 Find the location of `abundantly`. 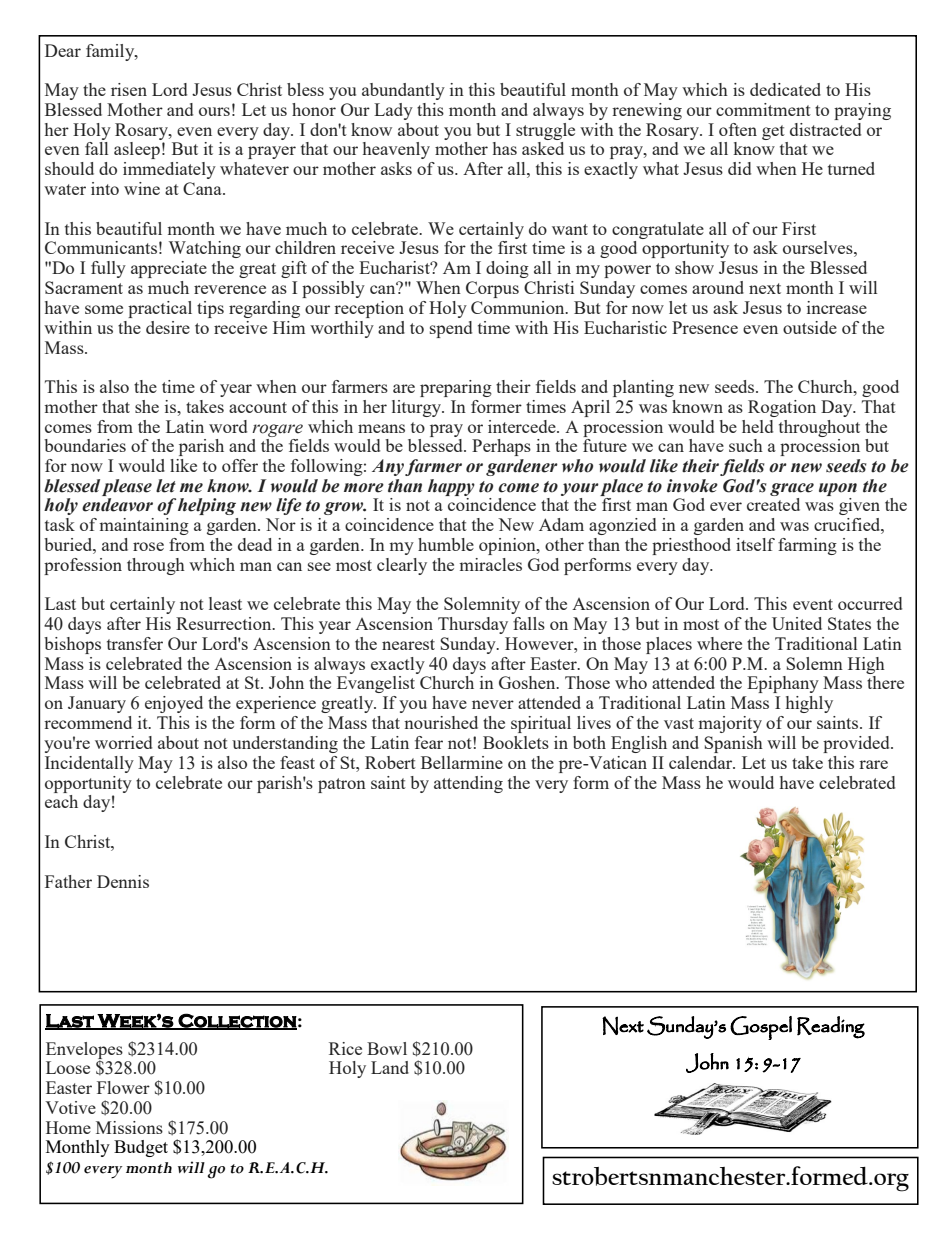

abundantly is located at coordinates (403, 91).
